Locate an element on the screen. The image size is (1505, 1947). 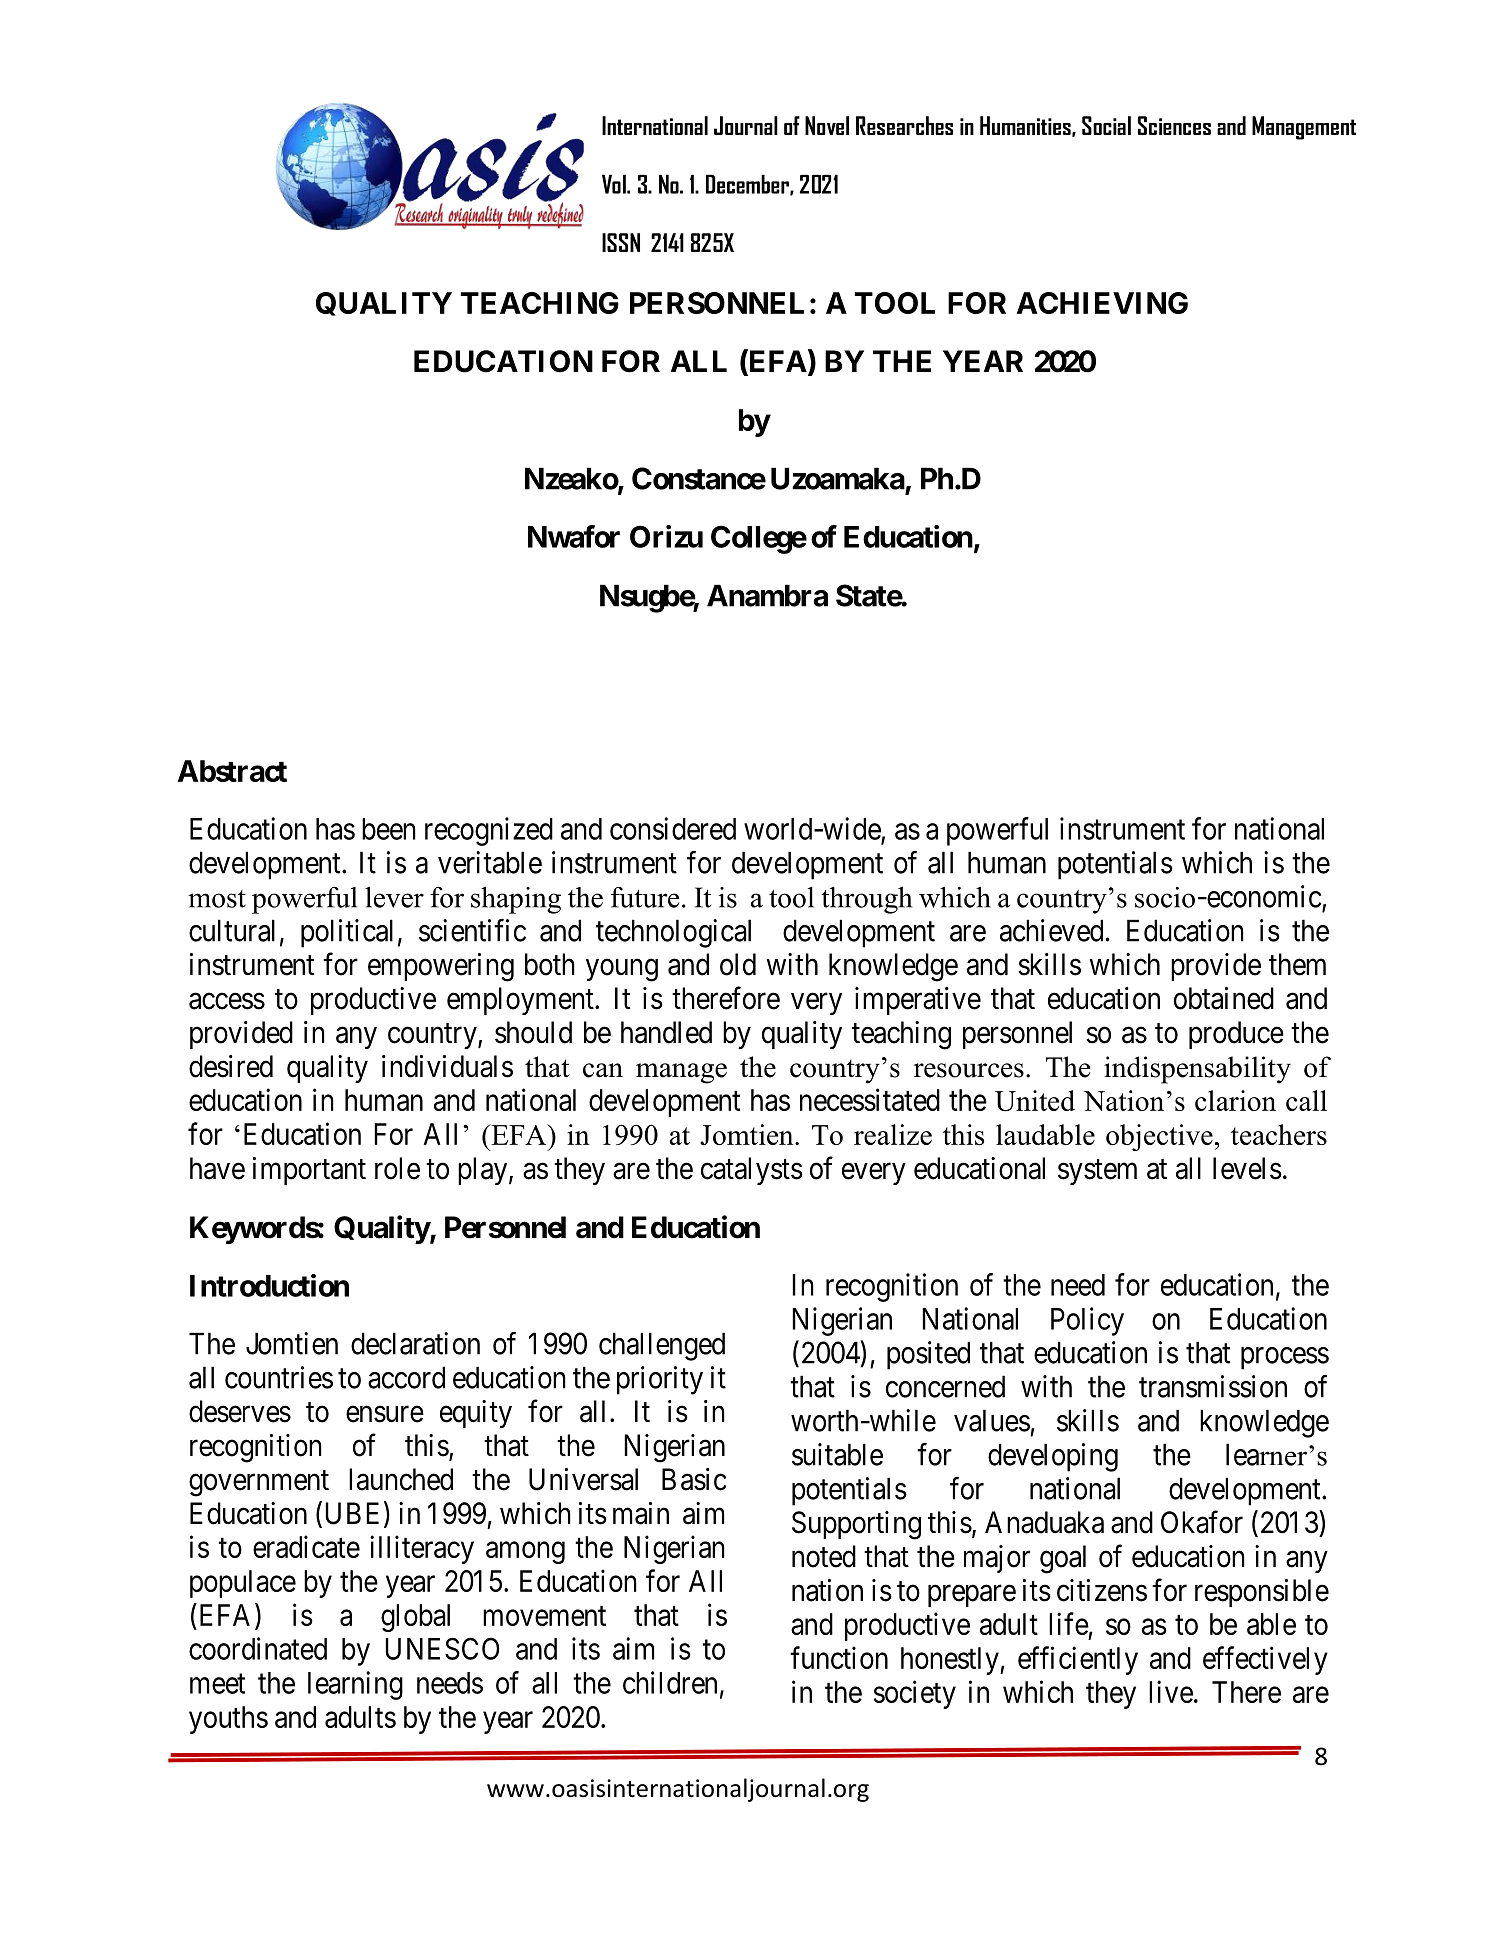
achieved is located at coordinates (1051, 930).
